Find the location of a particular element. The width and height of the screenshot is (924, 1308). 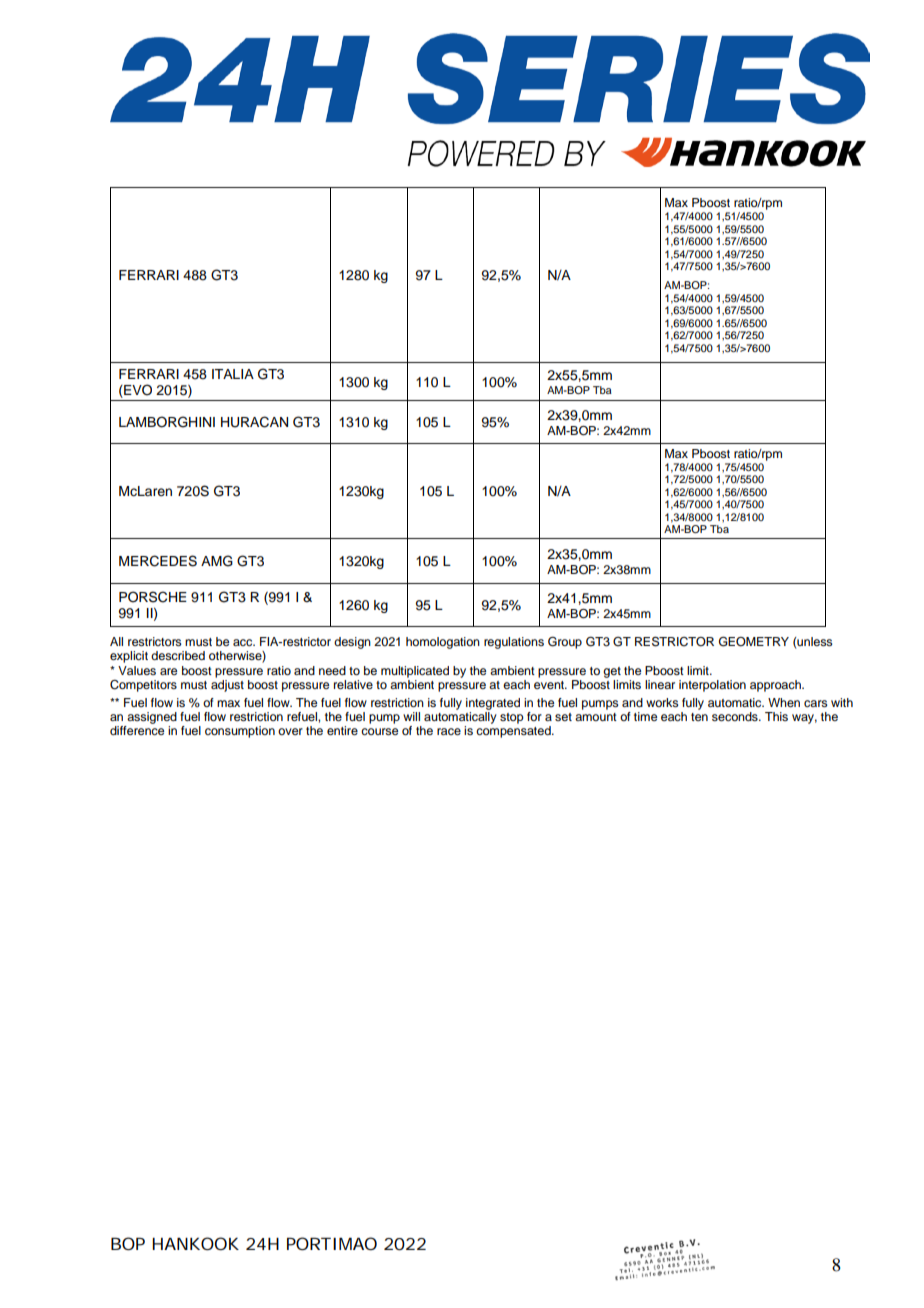

GEOMETRY is located at coordinates (754, 641).
